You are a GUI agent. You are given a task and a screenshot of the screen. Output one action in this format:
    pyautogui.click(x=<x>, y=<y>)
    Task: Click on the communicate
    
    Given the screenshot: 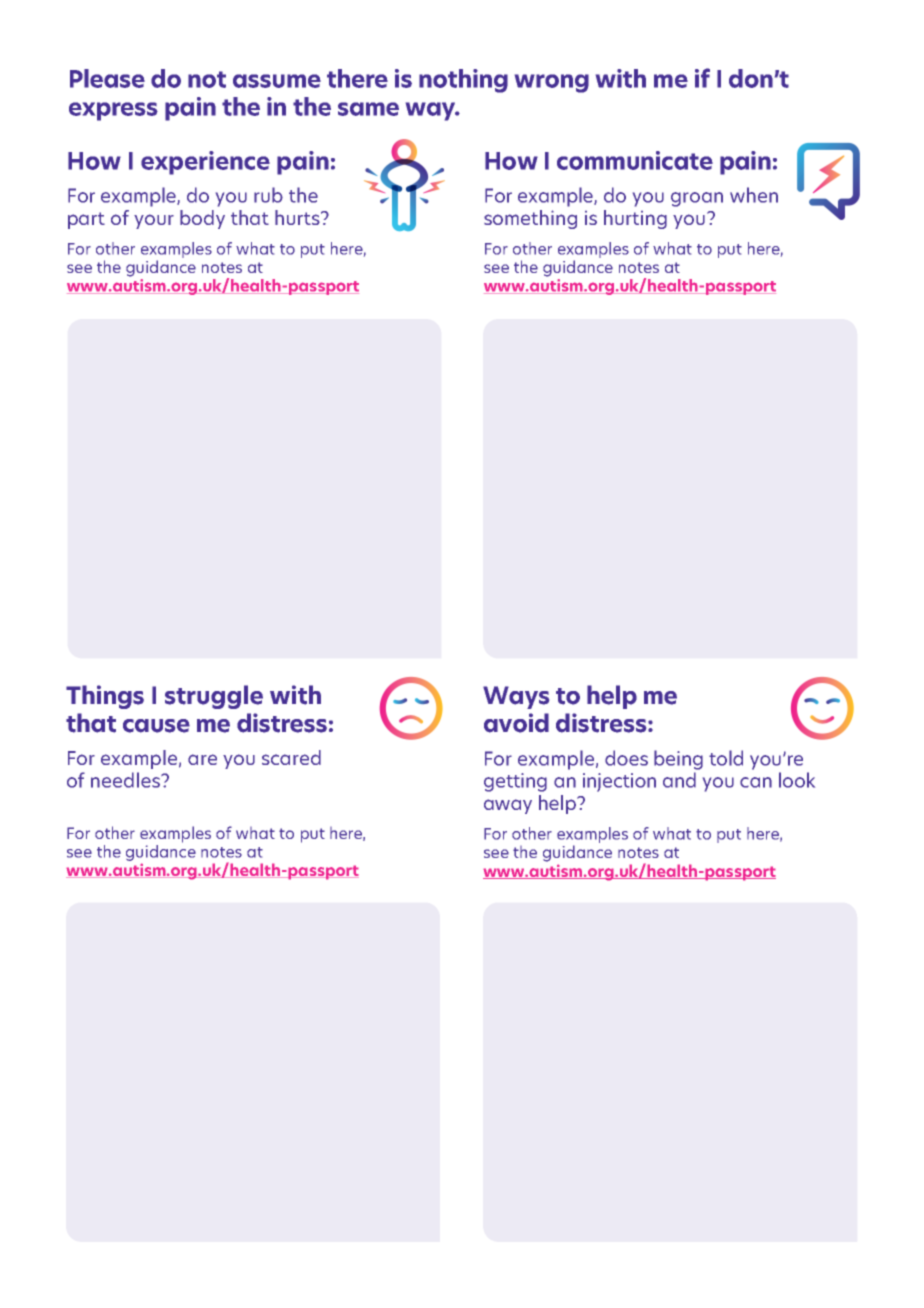 What is the action you would take?
    pyautogui.click(x=635, y=160)
